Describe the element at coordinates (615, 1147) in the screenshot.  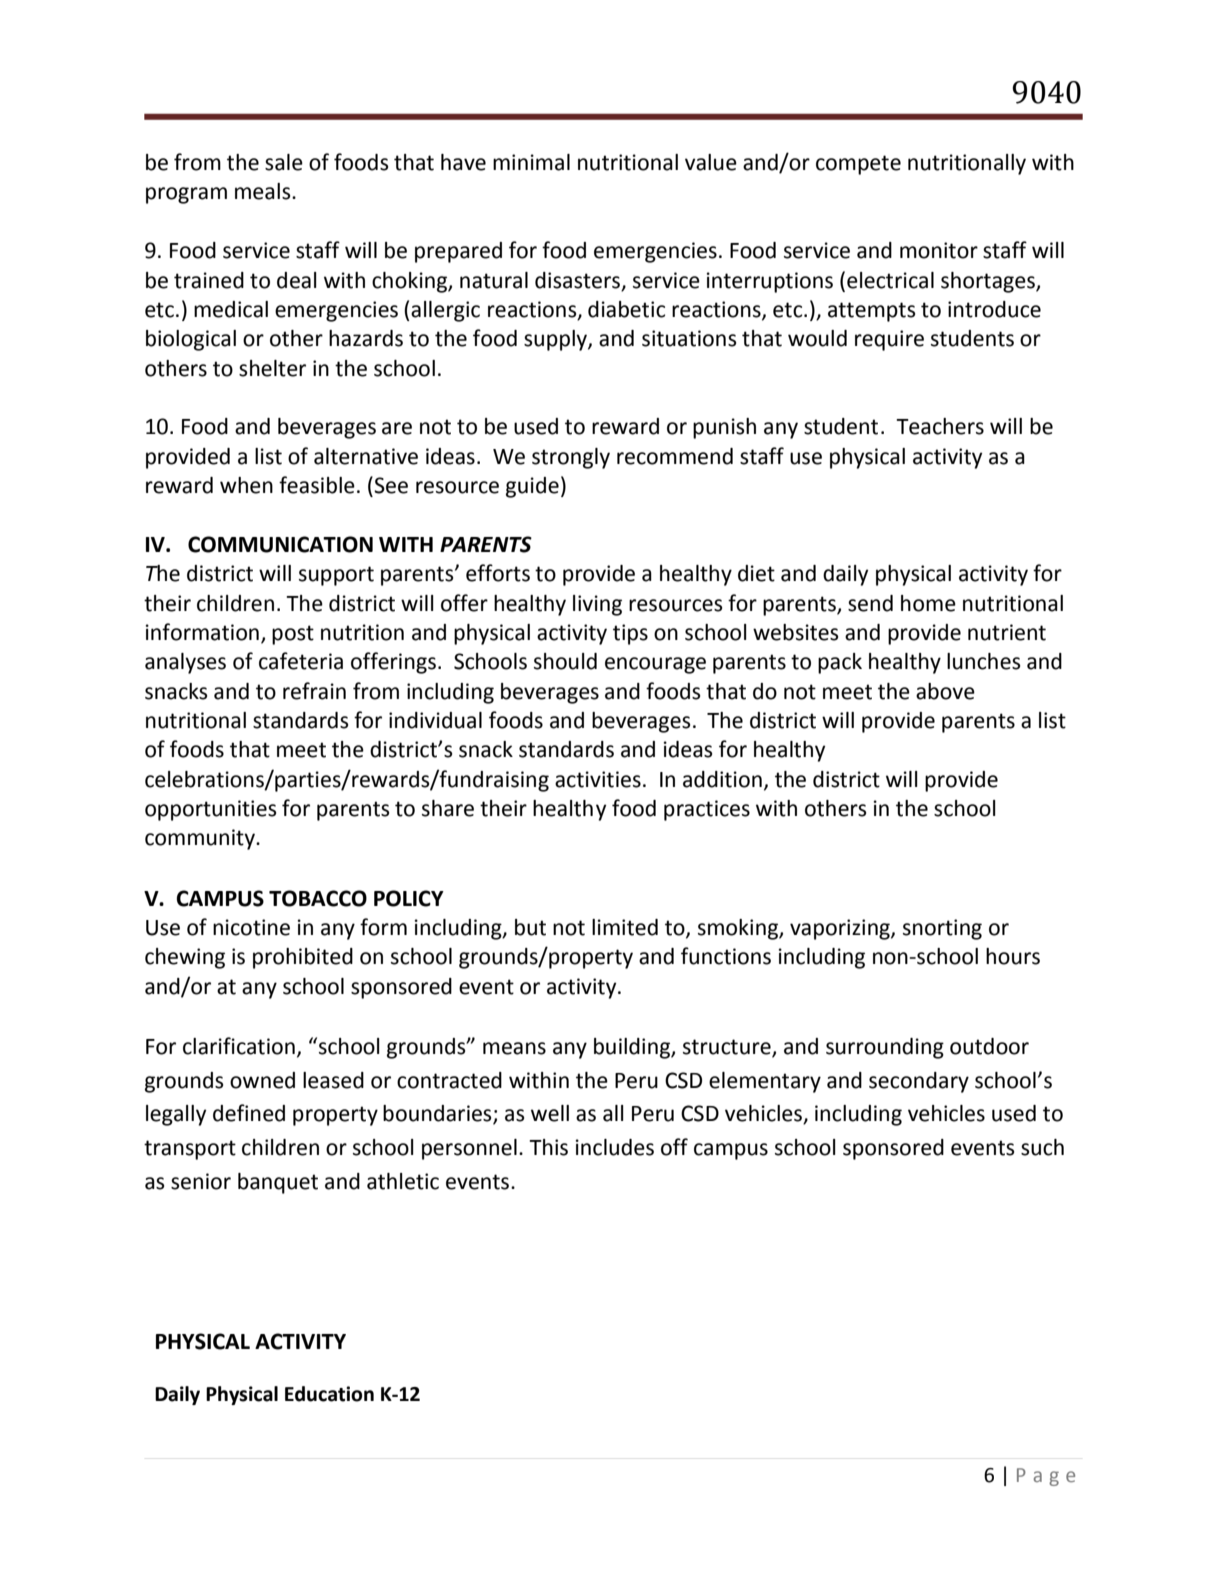
I see `includes` at that location.
